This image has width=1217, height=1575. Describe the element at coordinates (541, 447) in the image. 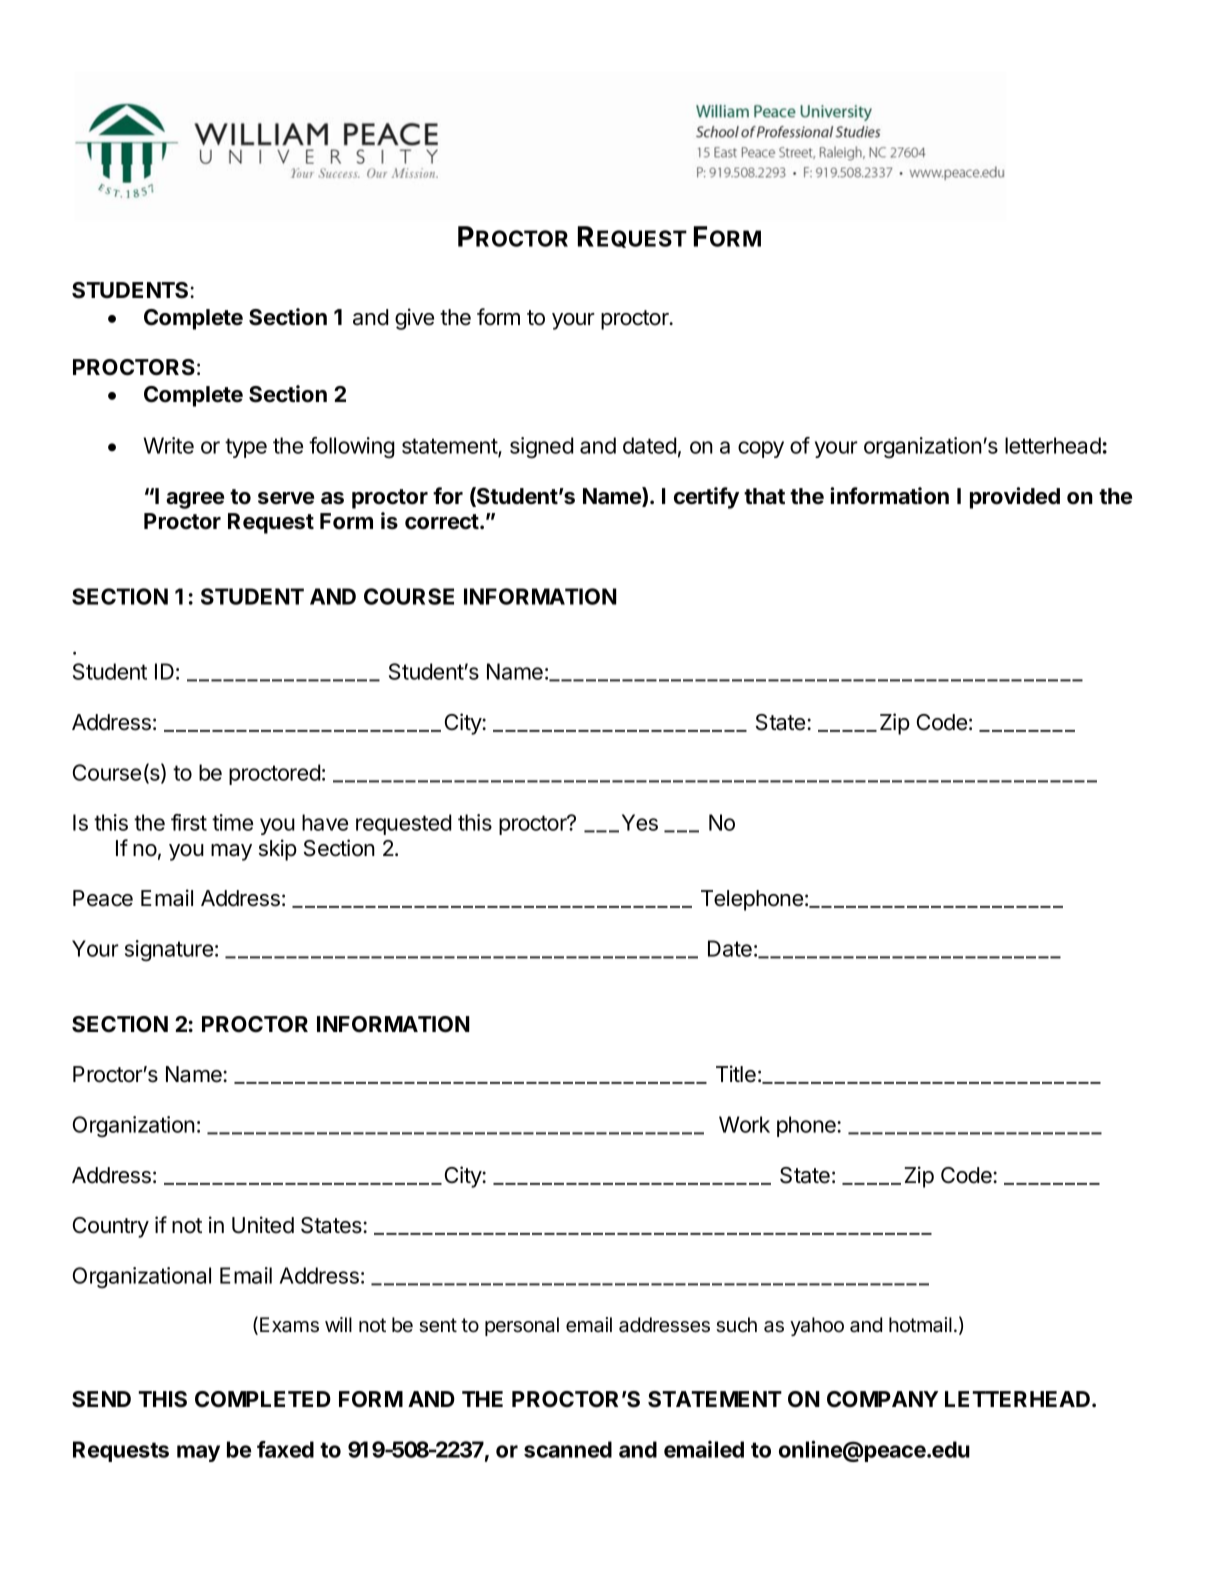

I see `signed` at that location.
